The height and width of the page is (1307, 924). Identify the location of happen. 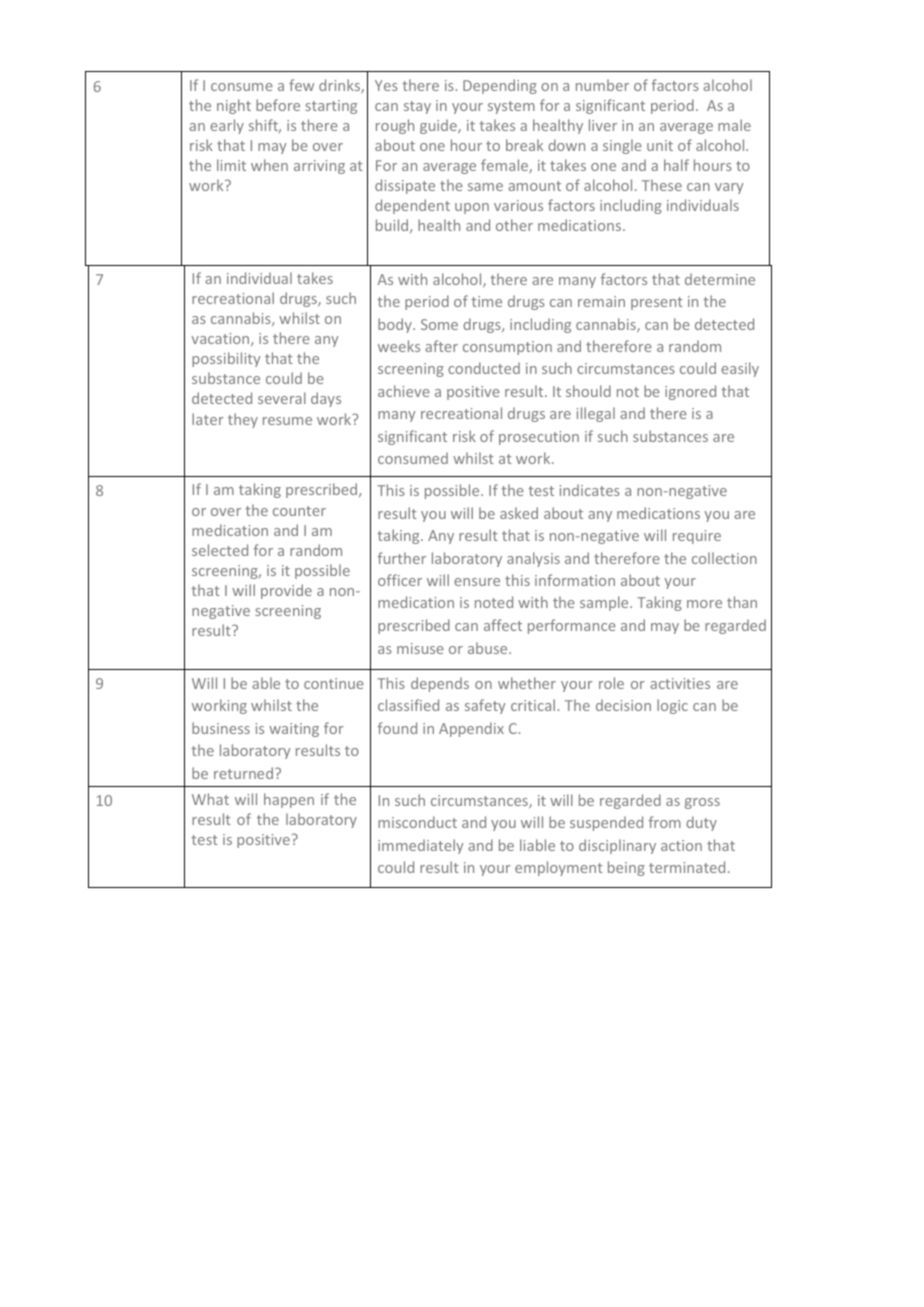
(289, 800).
